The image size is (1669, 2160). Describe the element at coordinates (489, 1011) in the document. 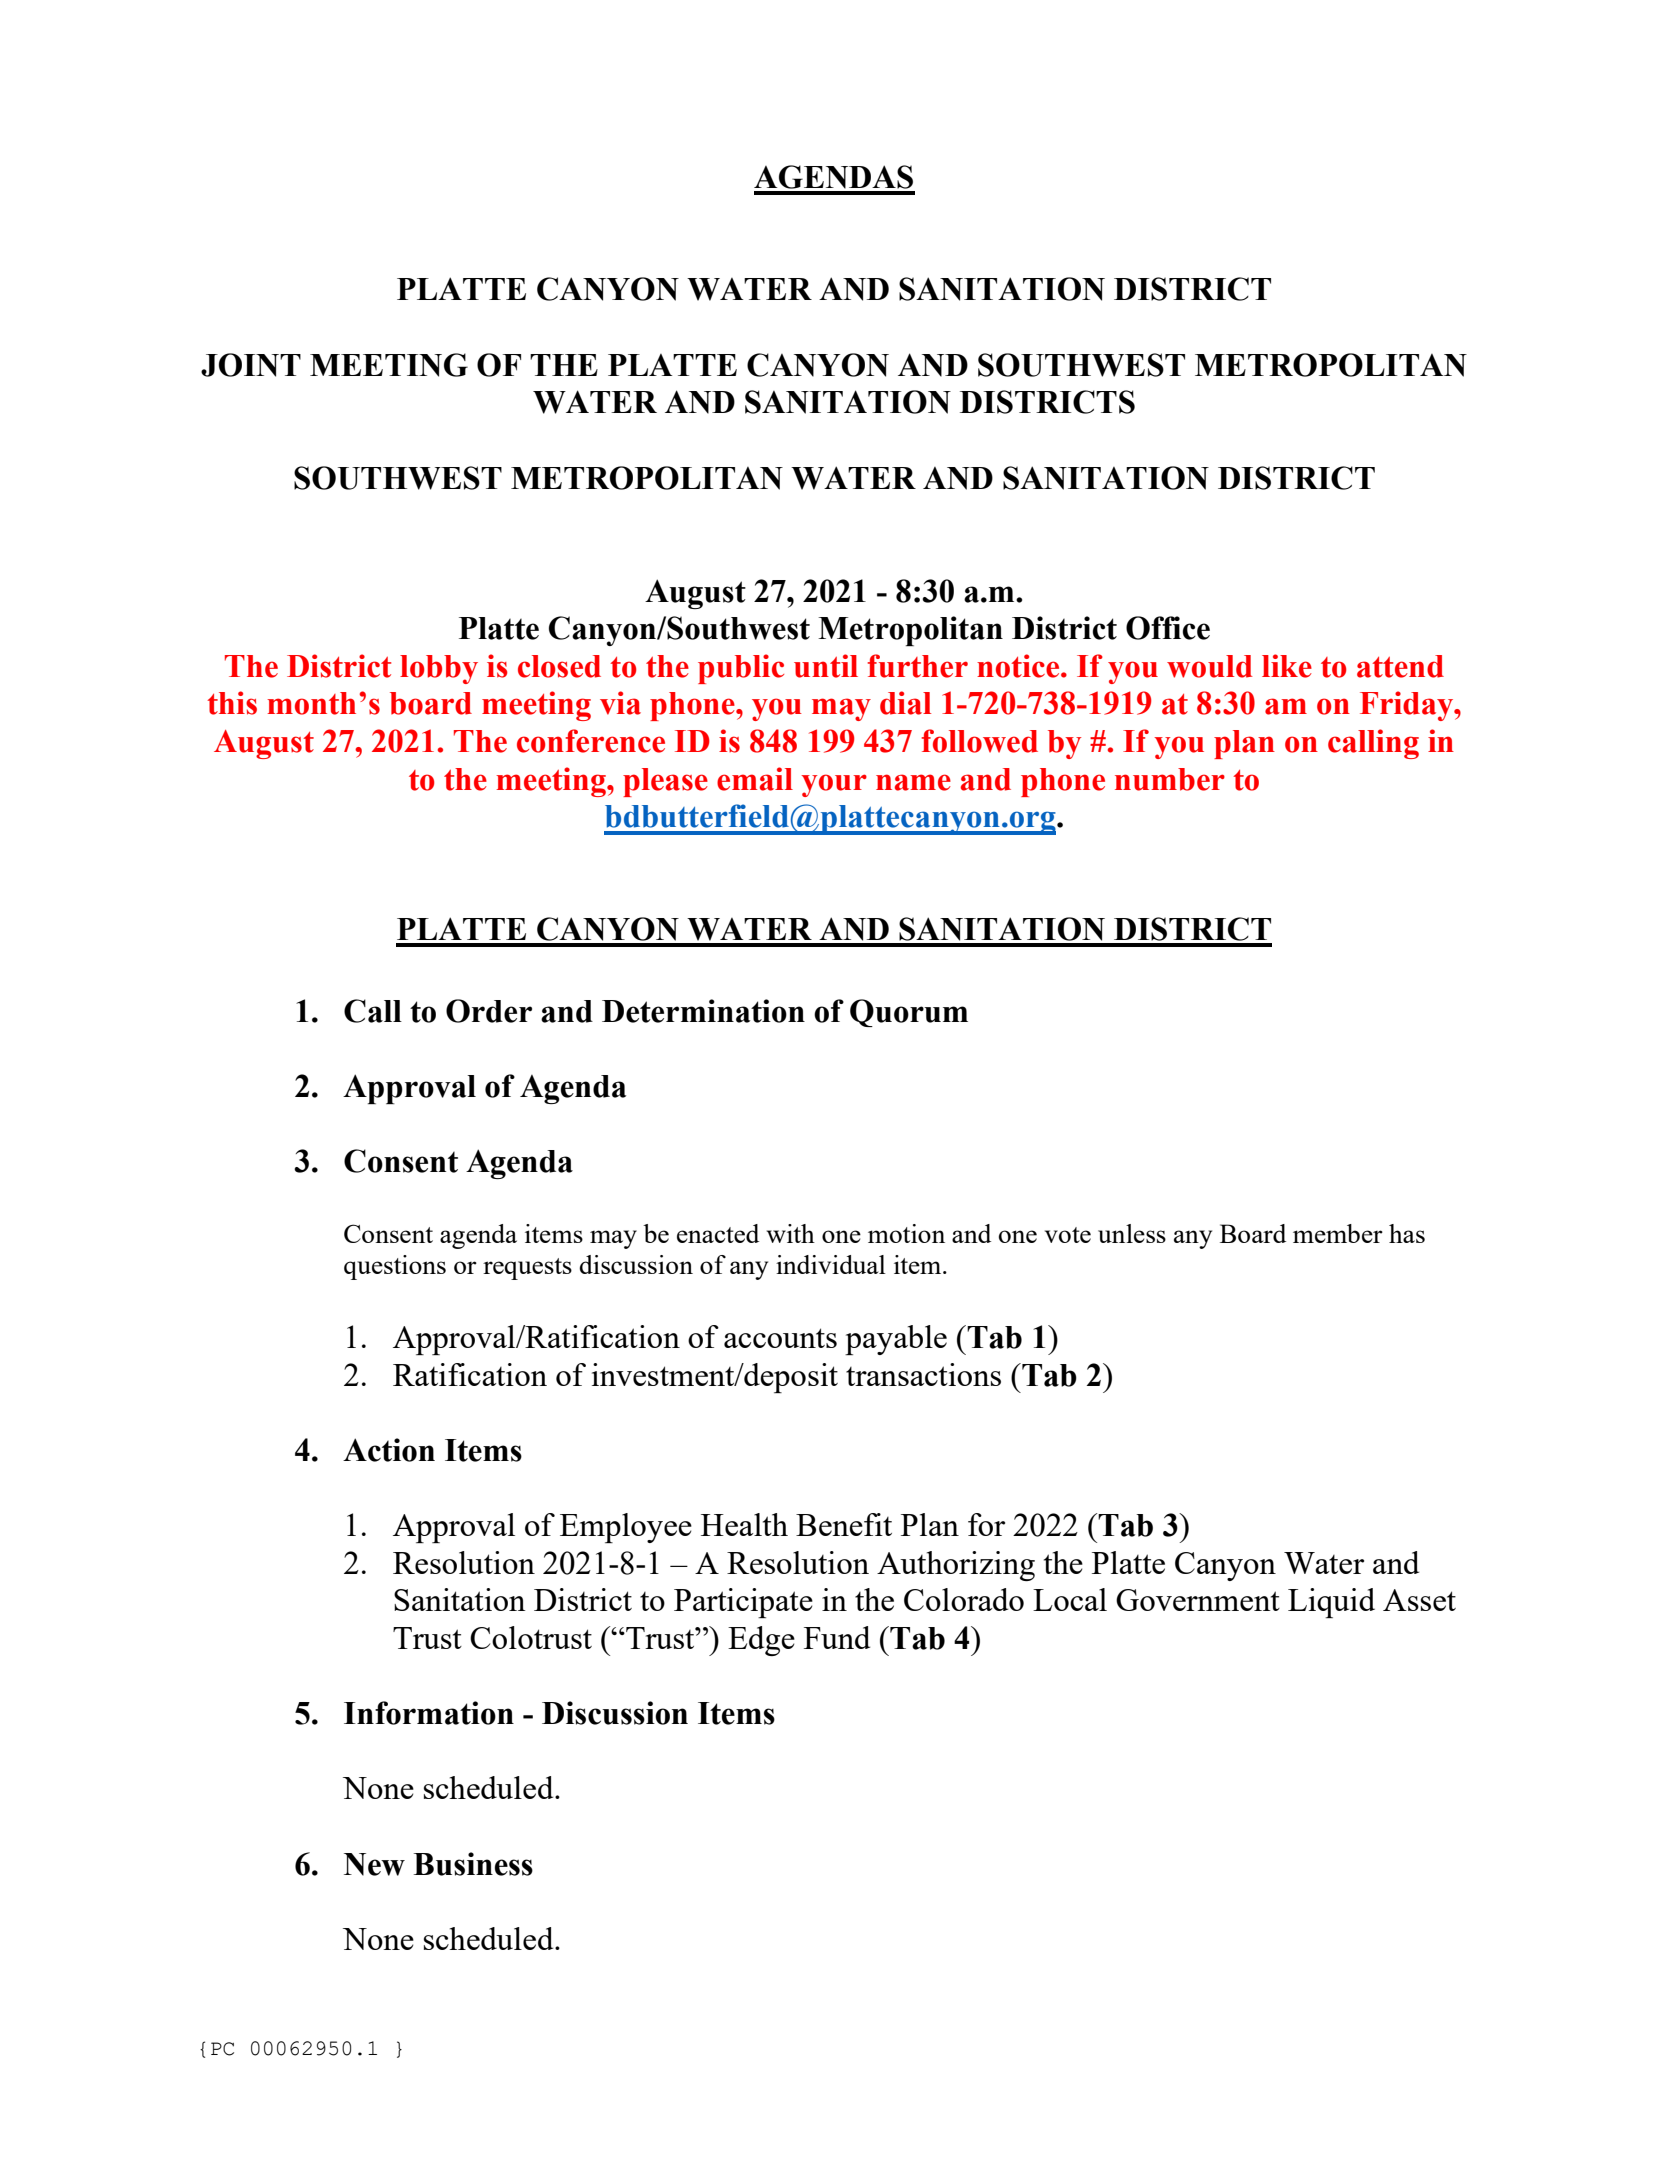

I see `Order` at that location.
